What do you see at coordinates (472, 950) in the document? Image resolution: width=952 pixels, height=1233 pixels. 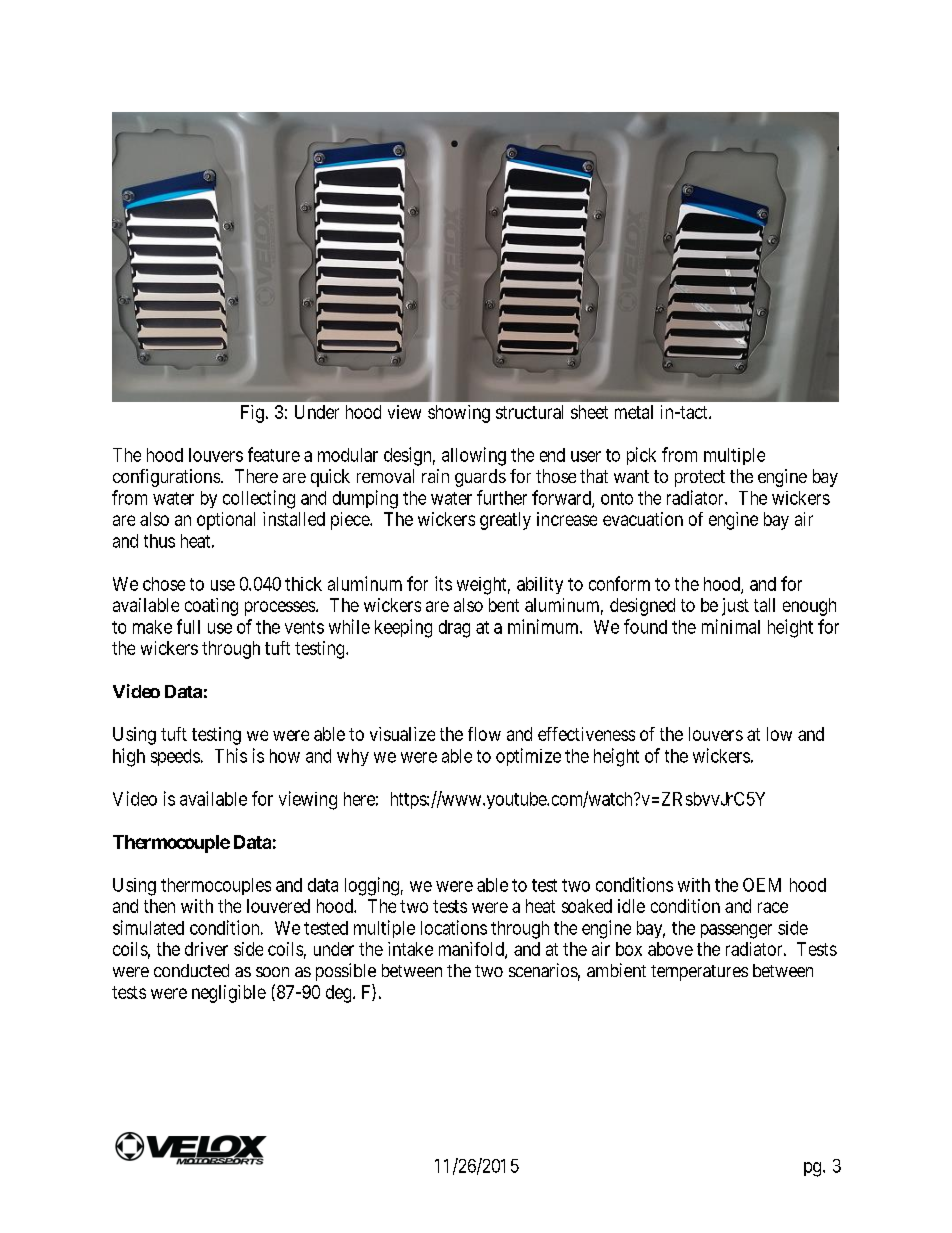 I see `manifold` at bounding box center [472, 950].
